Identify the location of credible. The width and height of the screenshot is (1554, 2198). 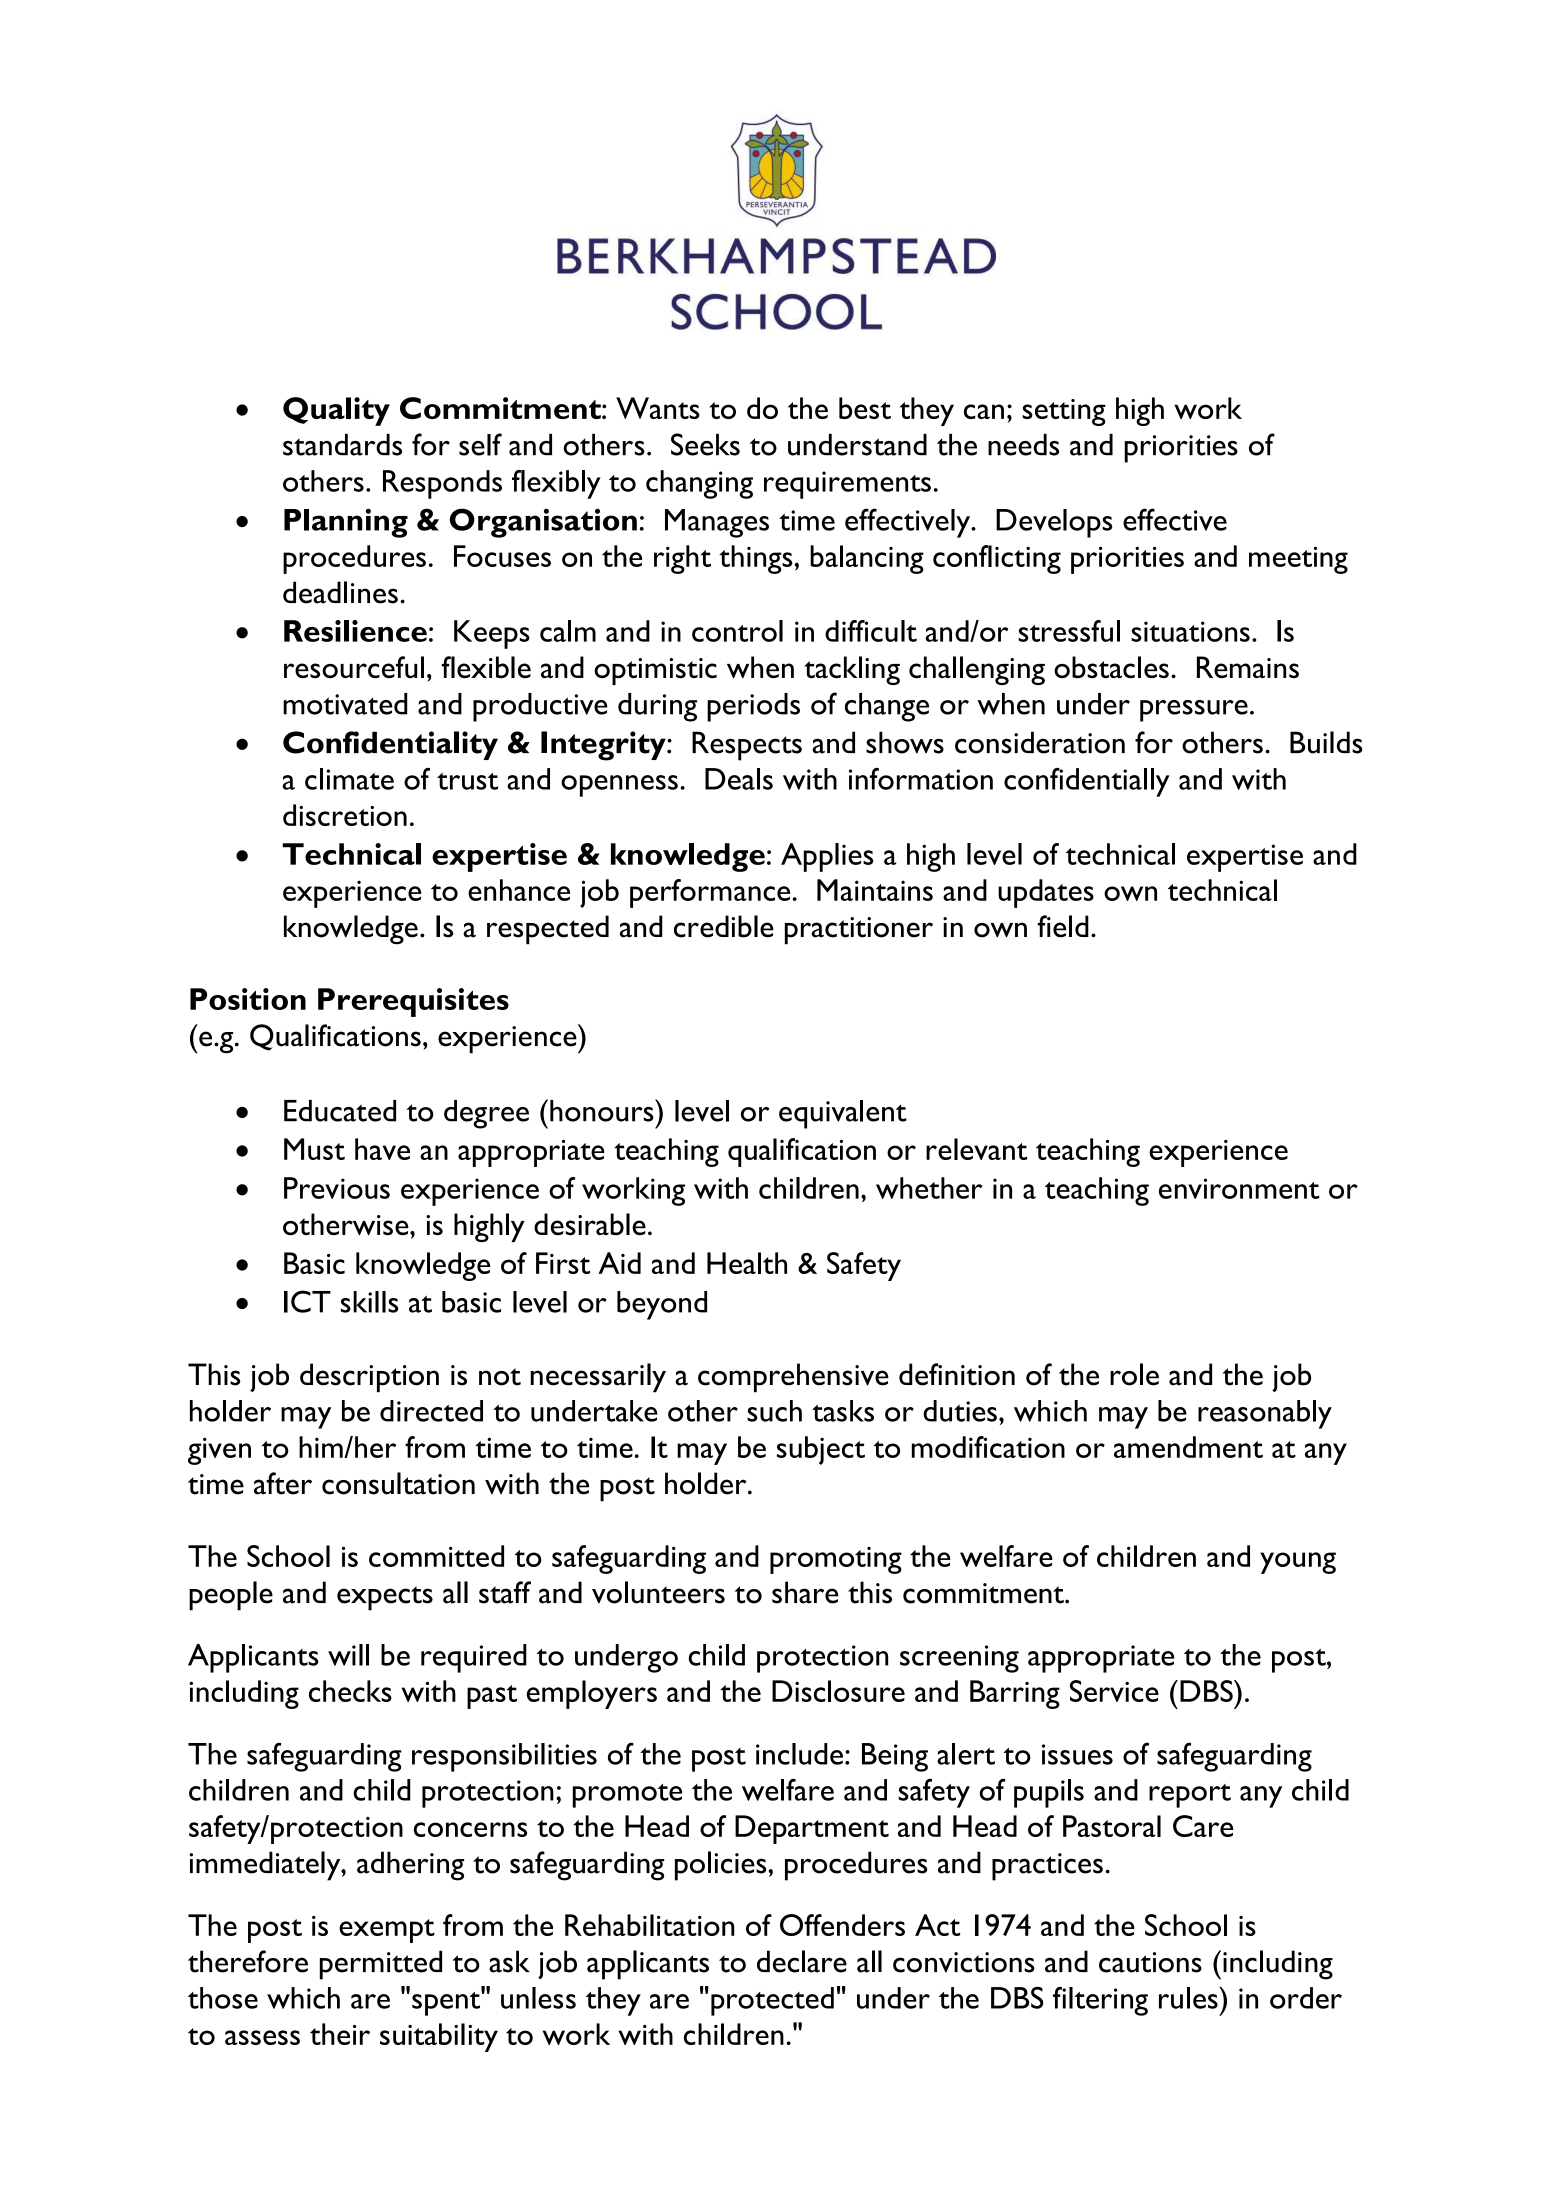
(724, 926).
